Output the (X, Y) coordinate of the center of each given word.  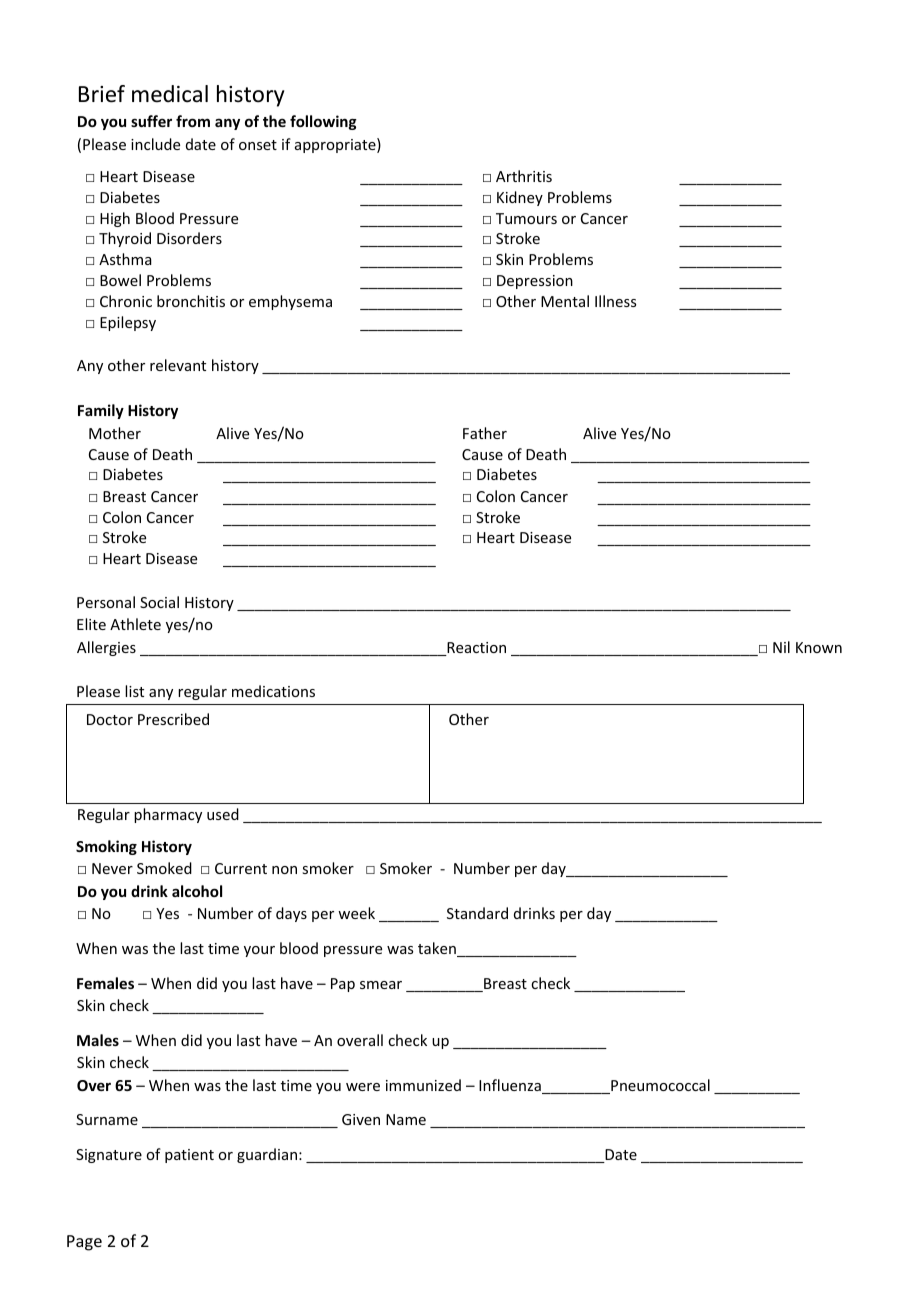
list (134, 691)
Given (361, 1119)
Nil (781, 647)
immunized (423, 1085)
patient (189, 1156)
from (193, 121)
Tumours (526, 218)
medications (273, 691)
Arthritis (524, 176)
